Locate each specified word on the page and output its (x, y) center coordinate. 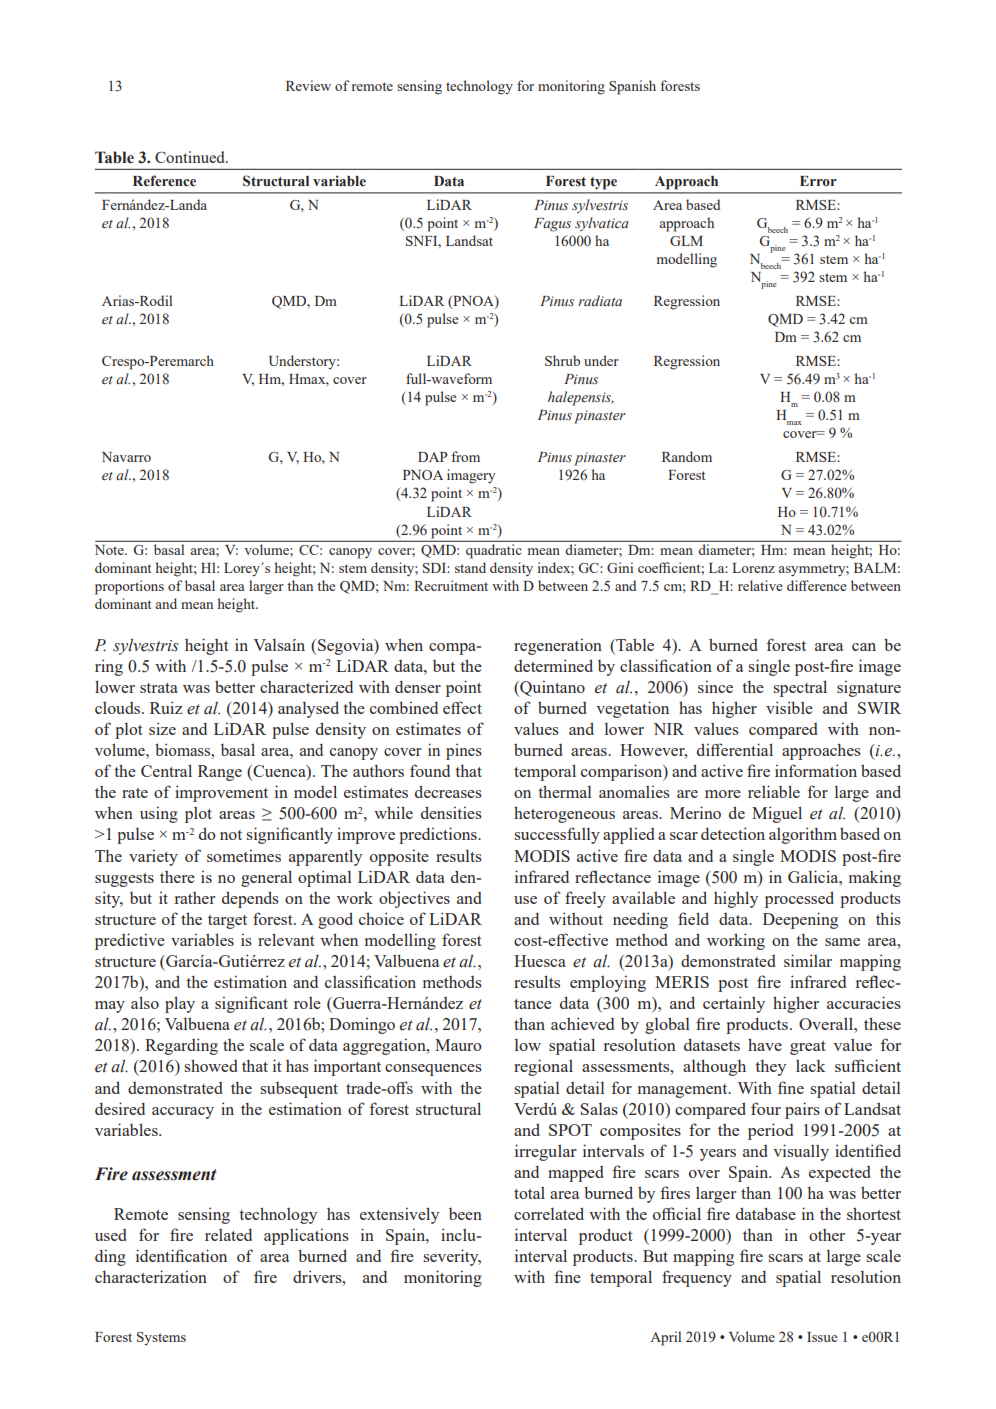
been (465, 1214)
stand (470, 567)
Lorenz (753, 568)
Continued (191, 157)
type (603, 183)
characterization (151, 1276)
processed (799, 899)
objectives (414, 899)
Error (818, 181)
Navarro (126, 457)
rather (195, 898)
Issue (822, 1337)
